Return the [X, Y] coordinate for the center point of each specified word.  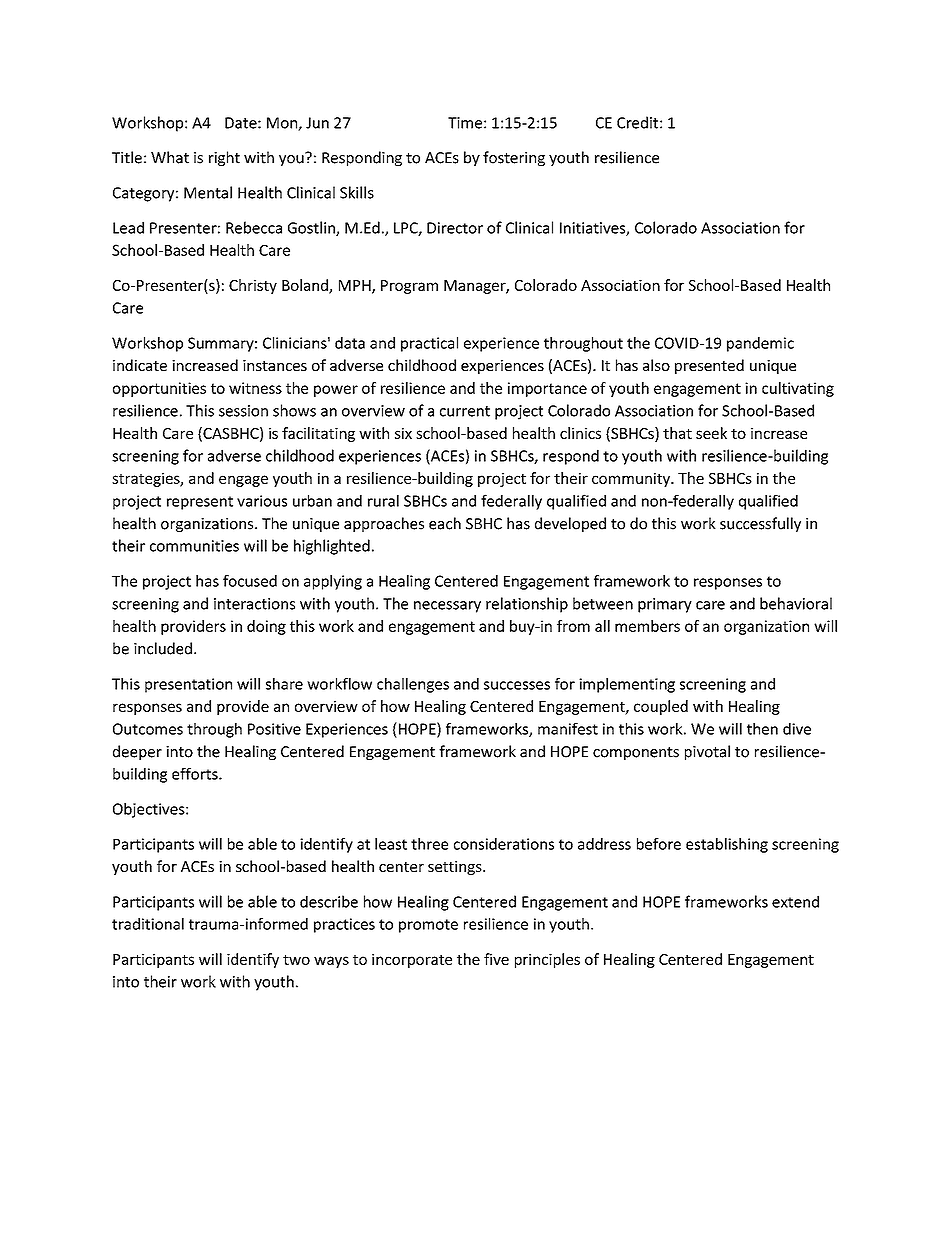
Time [465, 123]
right [224, 158]
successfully [760, 524]
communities [194, 546]
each [445, 523]
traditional [148, 924]
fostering [514, 158]
